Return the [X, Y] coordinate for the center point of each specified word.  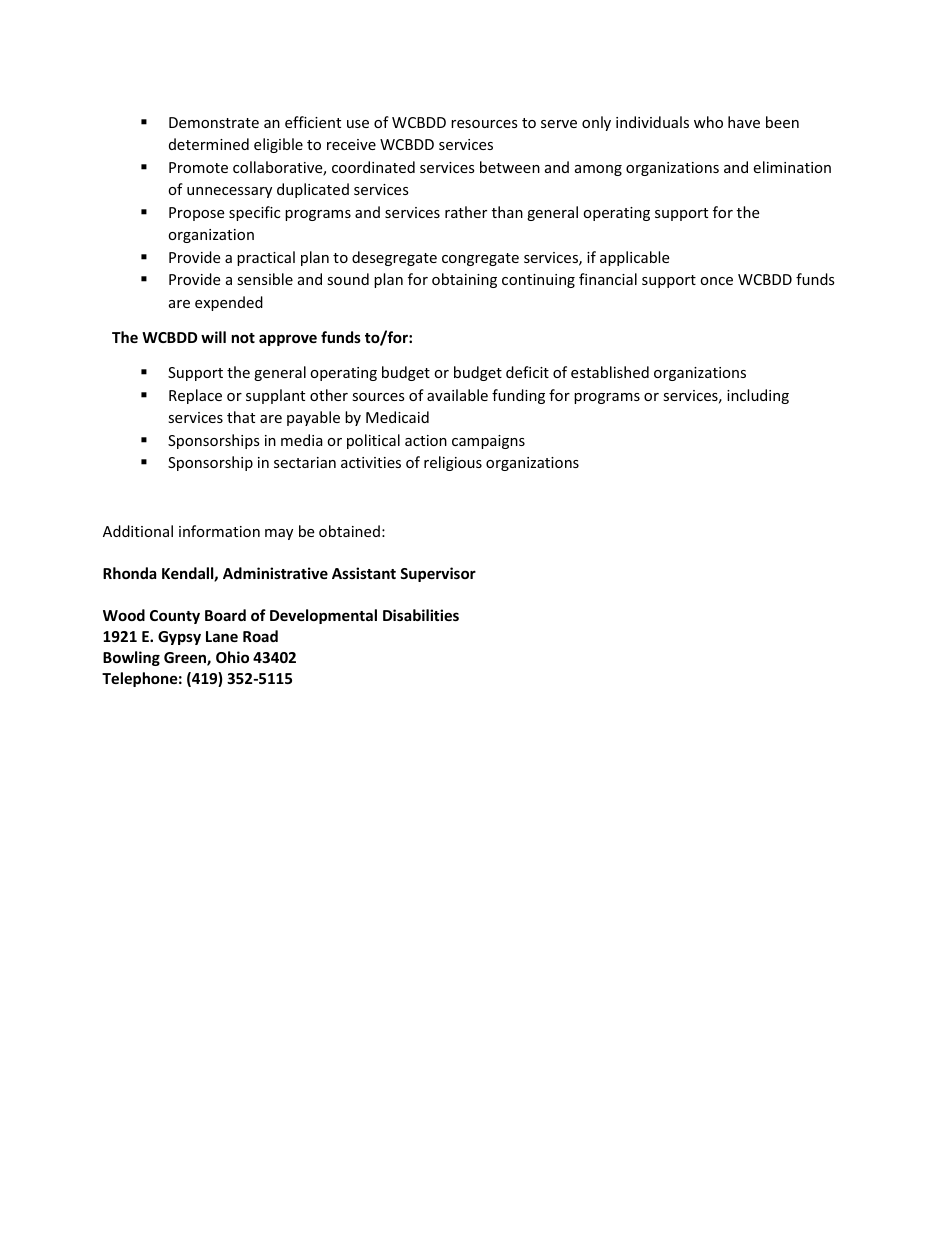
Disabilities [421, 615]
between [510, 167]
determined [209, 144]
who [708, 122]
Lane [222, 636]
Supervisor [438, 574]
